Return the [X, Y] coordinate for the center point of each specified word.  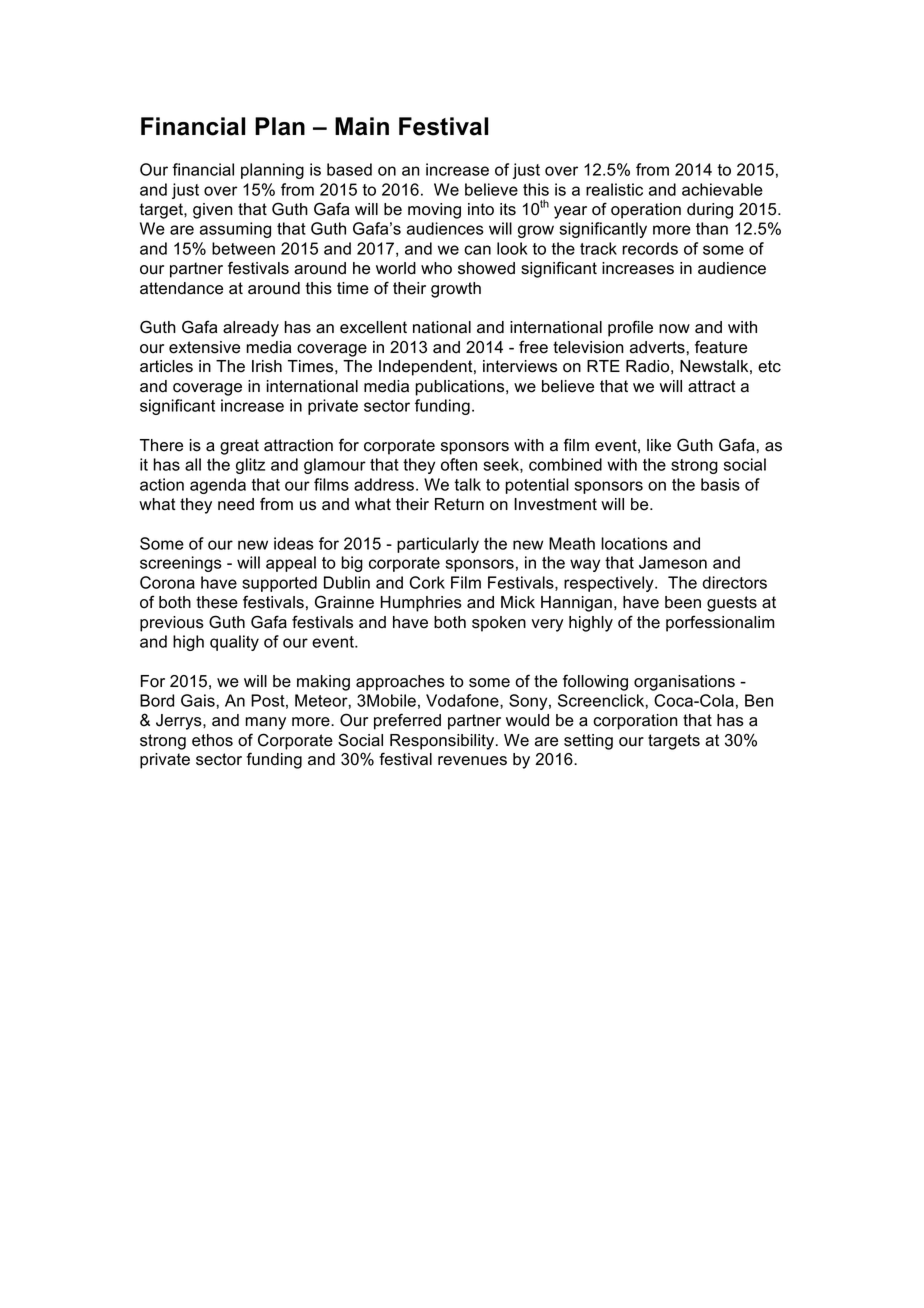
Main [362, 126]
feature [721, 347]
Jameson [673, 562]
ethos [212, 740]
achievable [722, 189]
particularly [438, 545]
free [533, 347]
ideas [294, 543]
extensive [204, 347]
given [213, 211]
